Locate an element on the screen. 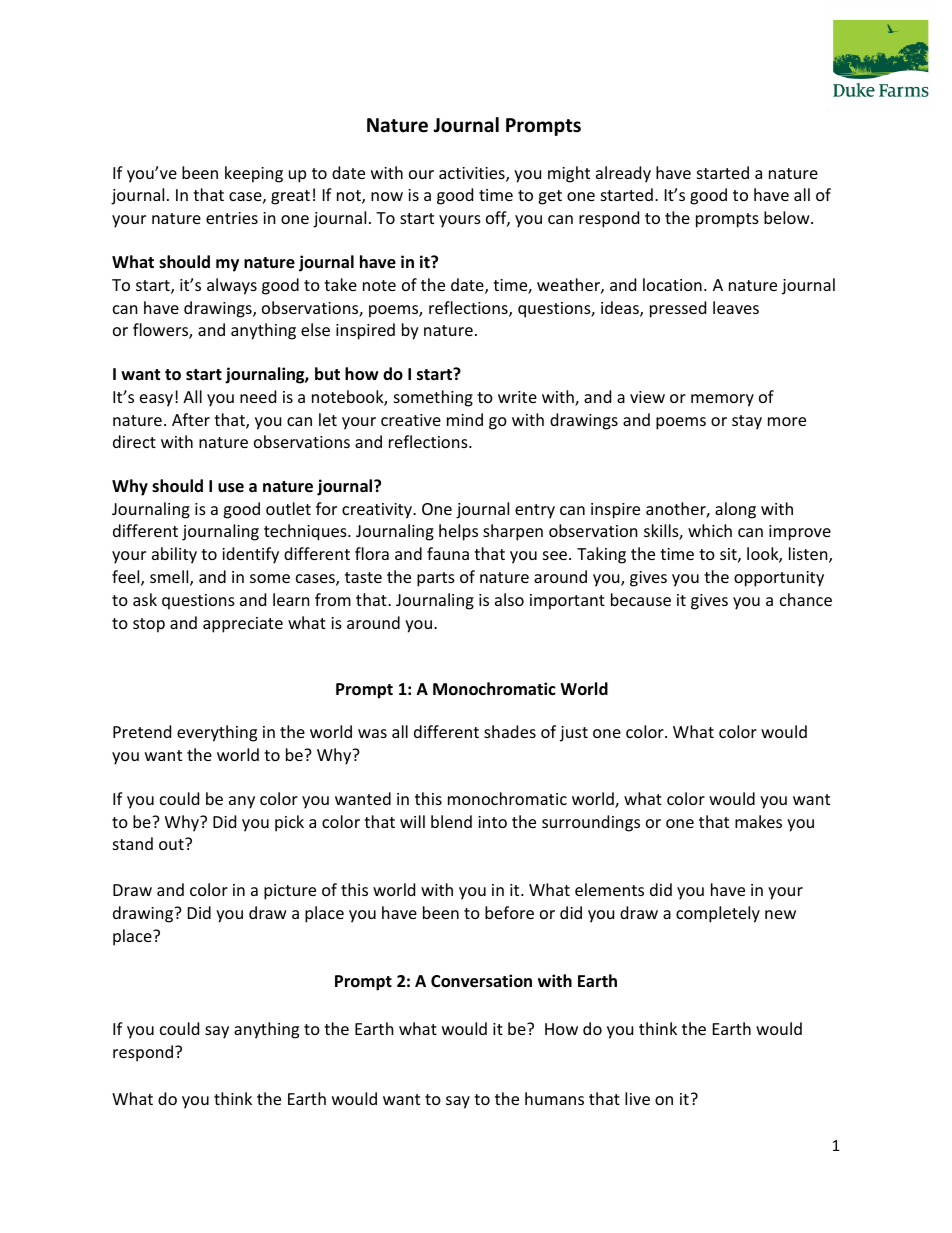 Image resolution: width=952 pixels, height=1233 pixels. activities is located at coordinates (473, 174).
